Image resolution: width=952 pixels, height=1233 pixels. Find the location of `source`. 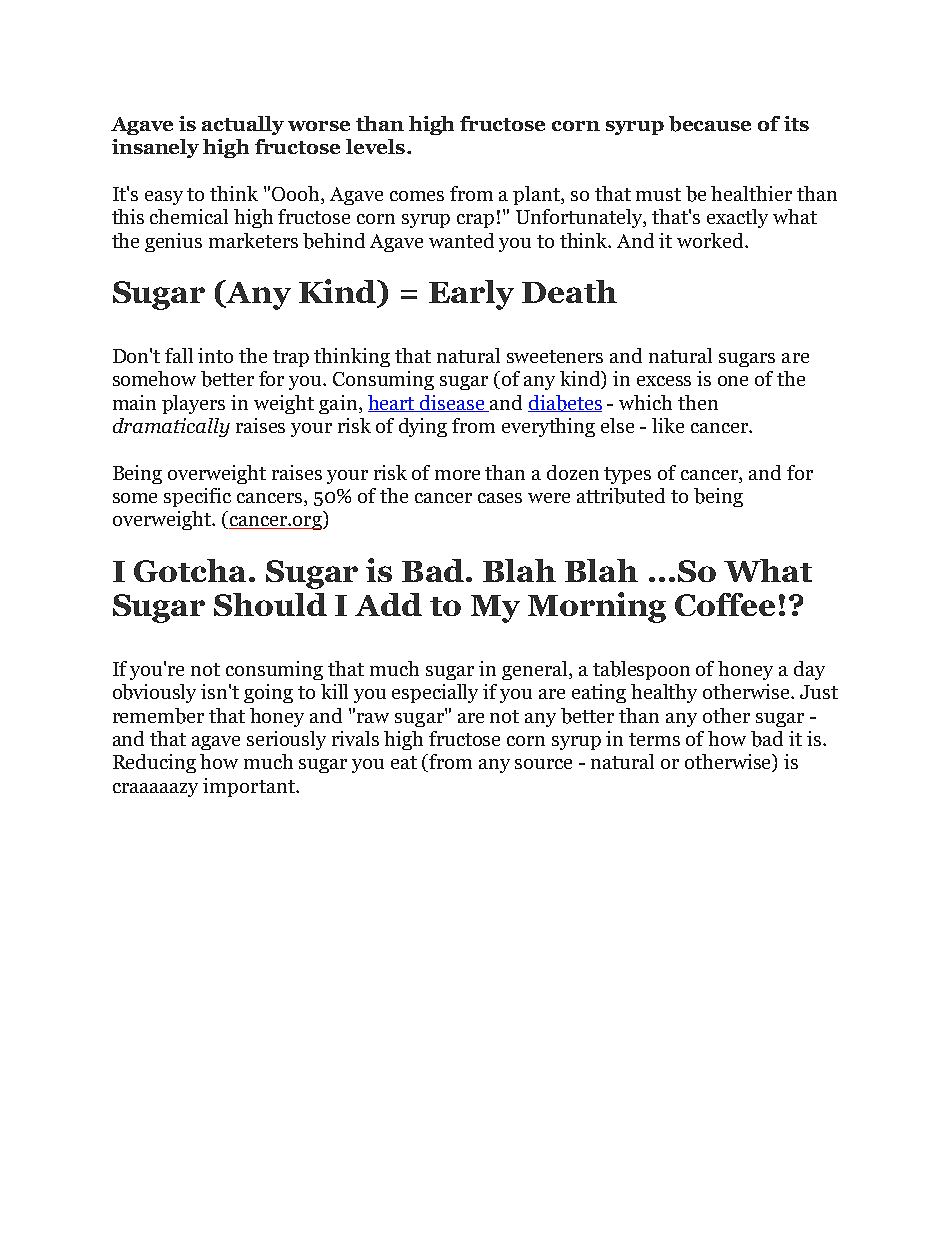

source is located at coordinates (543, 764).
